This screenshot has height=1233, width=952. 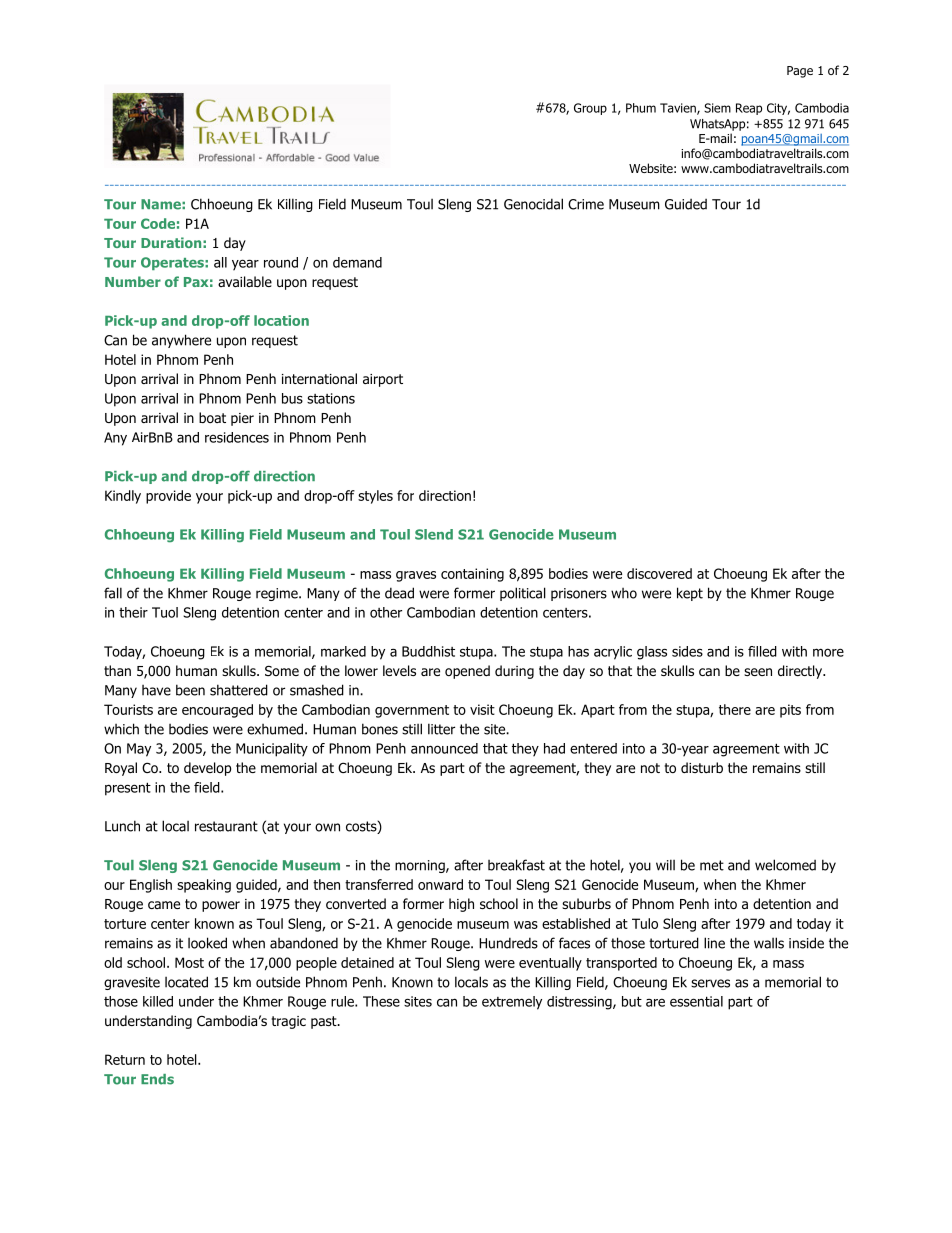 What do you see at coordinates (472, 575) in the screenshot?
I see `containing` at bounding box center [472, 575].
